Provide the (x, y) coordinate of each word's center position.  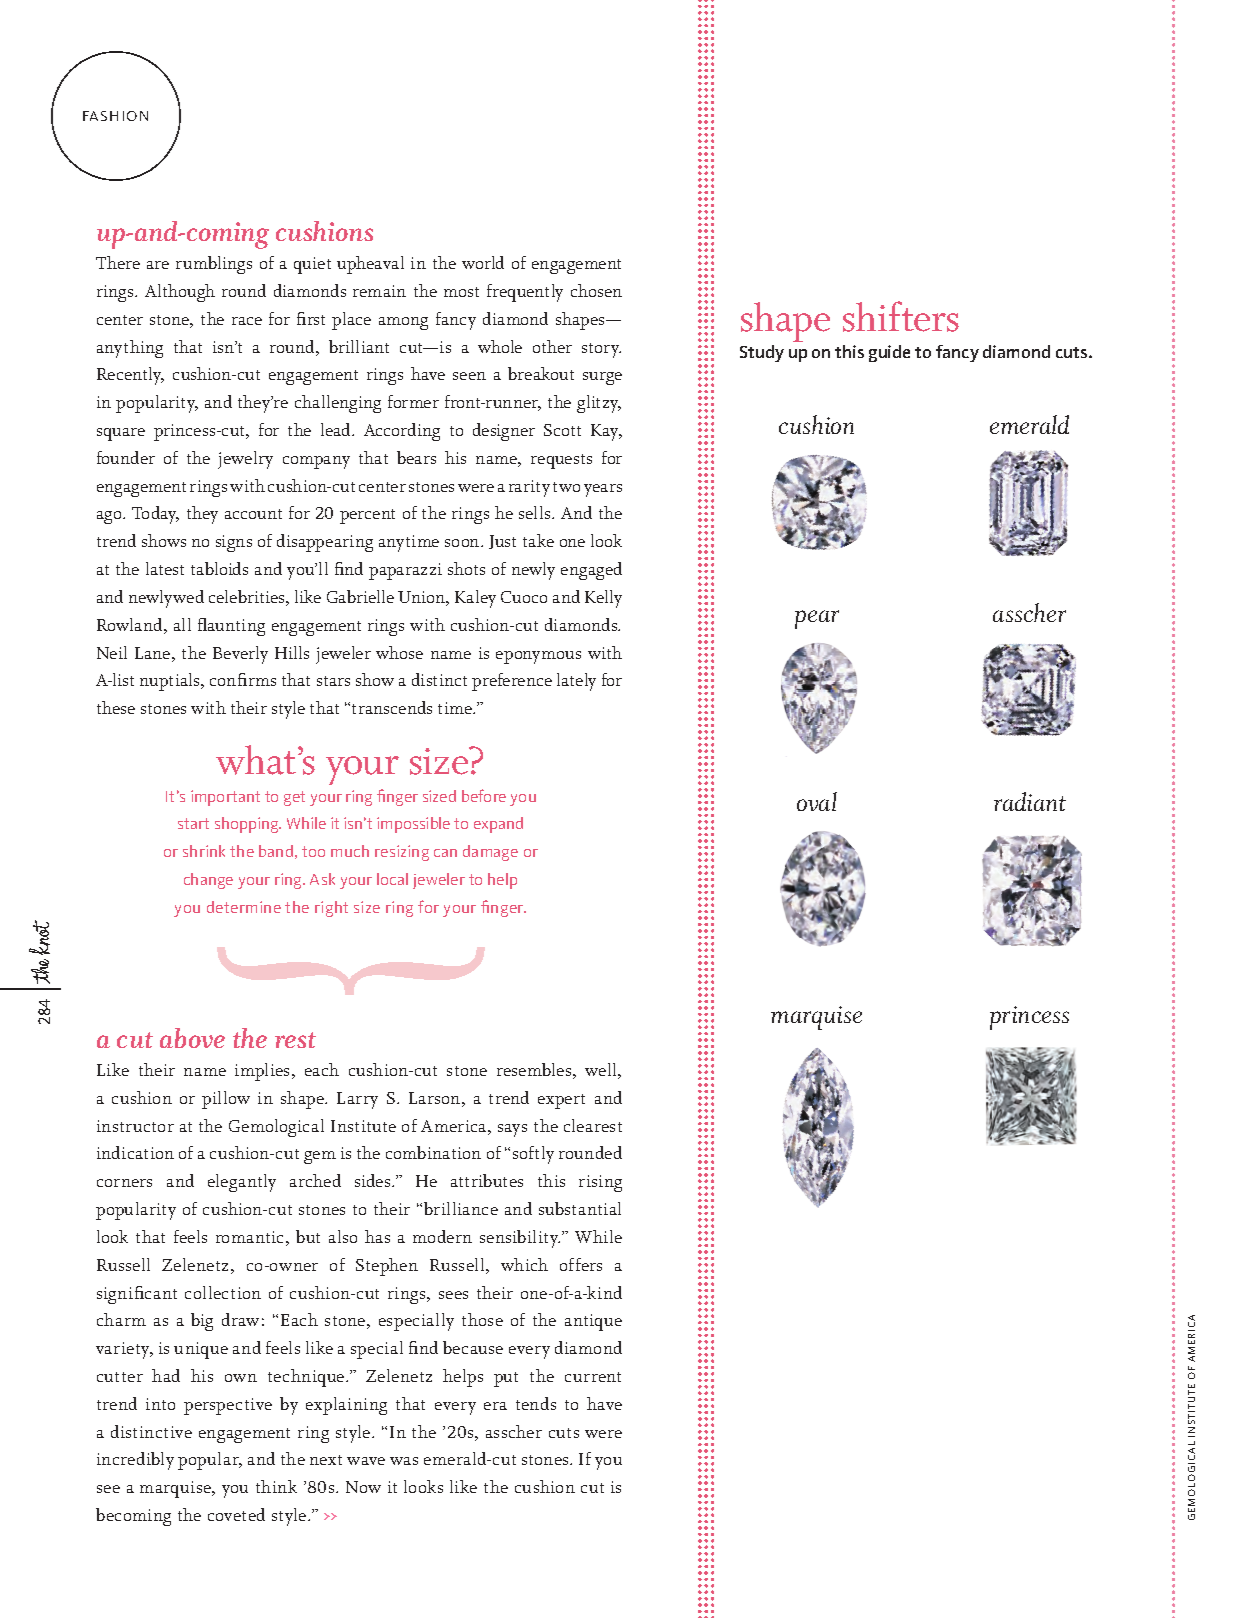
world (483, 262)
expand (498, 825)
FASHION (115, 116)
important (225, 798)
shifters (901, 316)
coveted (236, 1514)
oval (817, 801)
